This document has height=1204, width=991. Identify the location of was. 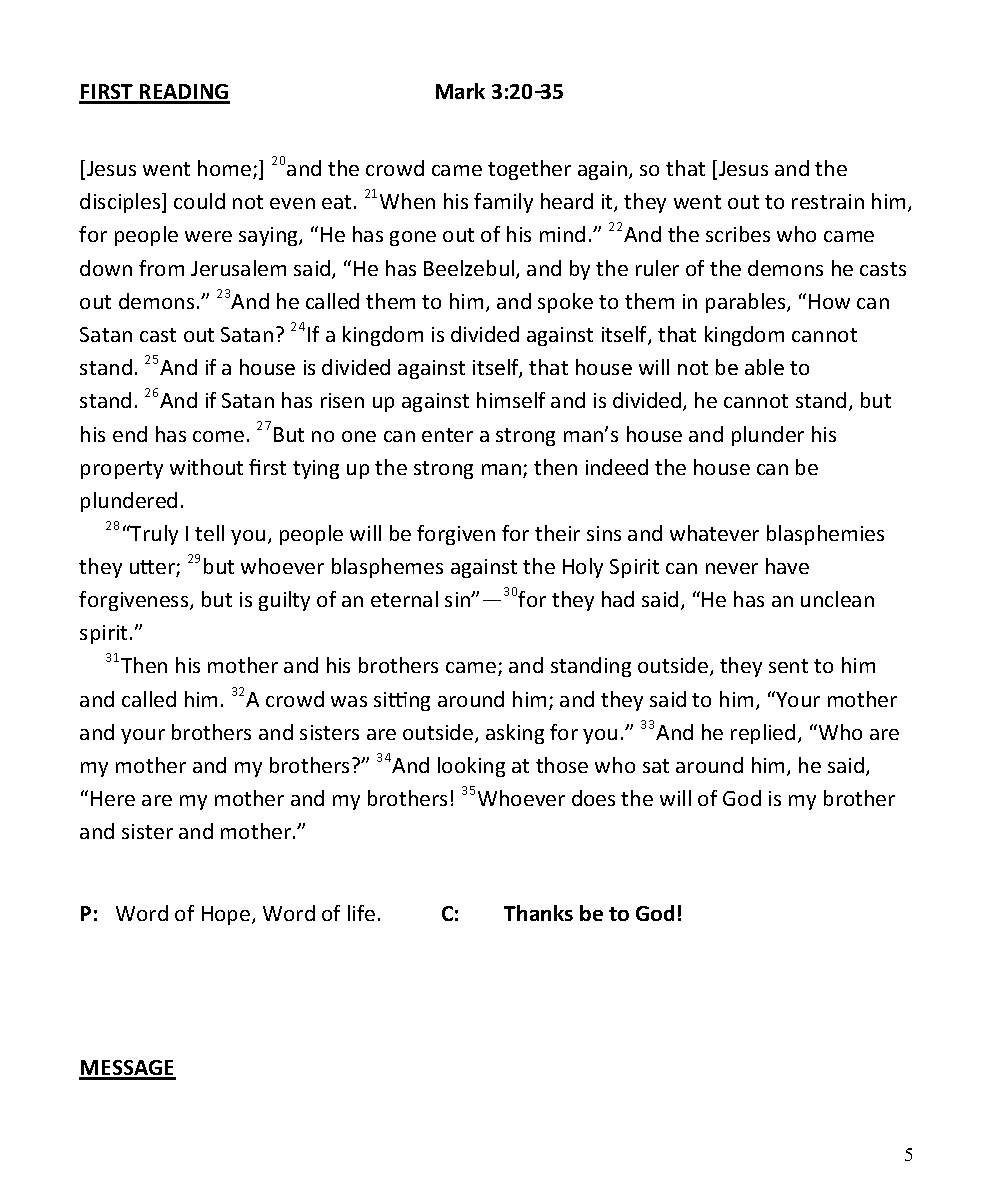
(349, 701).
